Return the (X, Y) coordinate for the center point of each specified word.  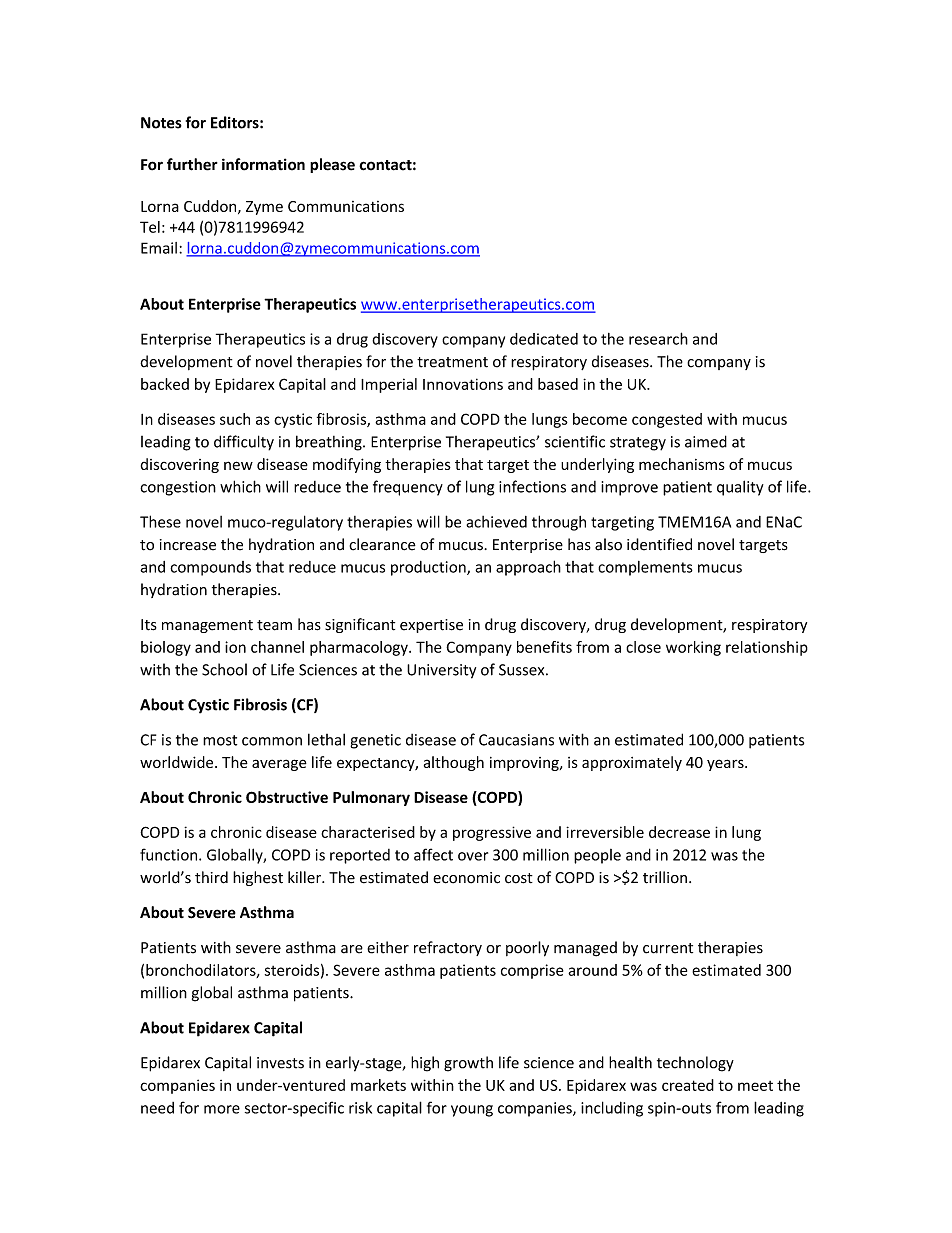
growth (468, 1064)
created (688, 1085)
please (332, 165)
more (222, 1109)
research (658, 338)
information (263, 164)
